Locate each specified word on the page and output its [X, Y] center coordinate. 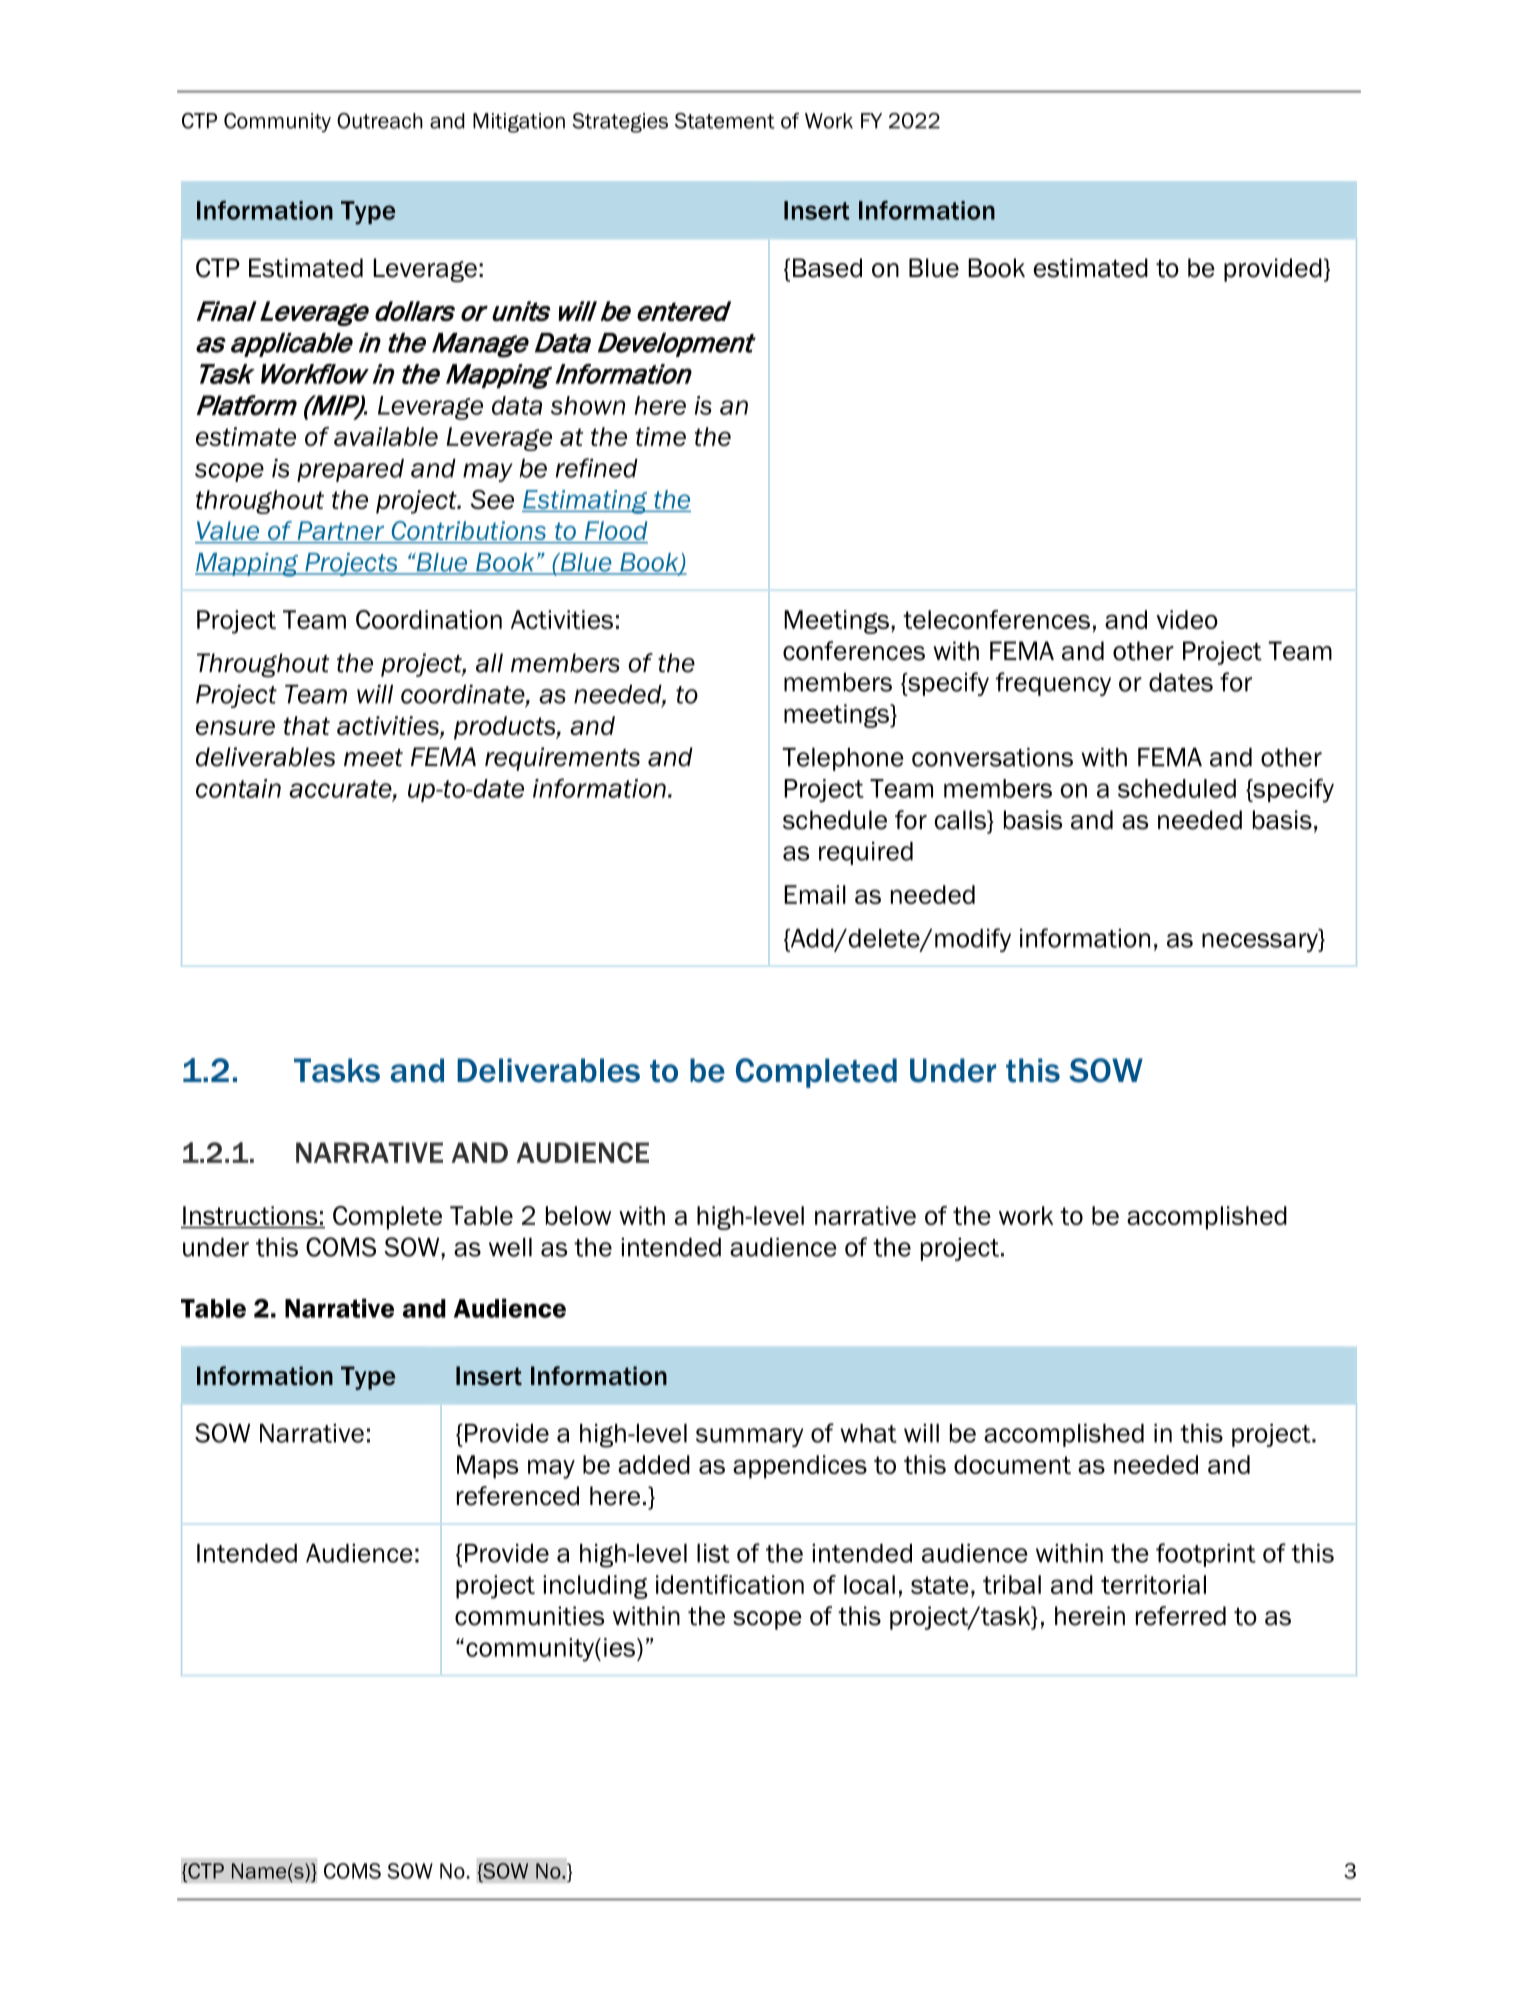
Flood [615, 532]
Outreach [380, 121]
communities [529, 1616]
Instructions [250, 1217]
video [1187, 619]
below [578, 1215]
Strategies [620, 123]
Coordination [429, 619]
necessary [1261, 942]
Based [827, 268]
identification [730, 1584]
